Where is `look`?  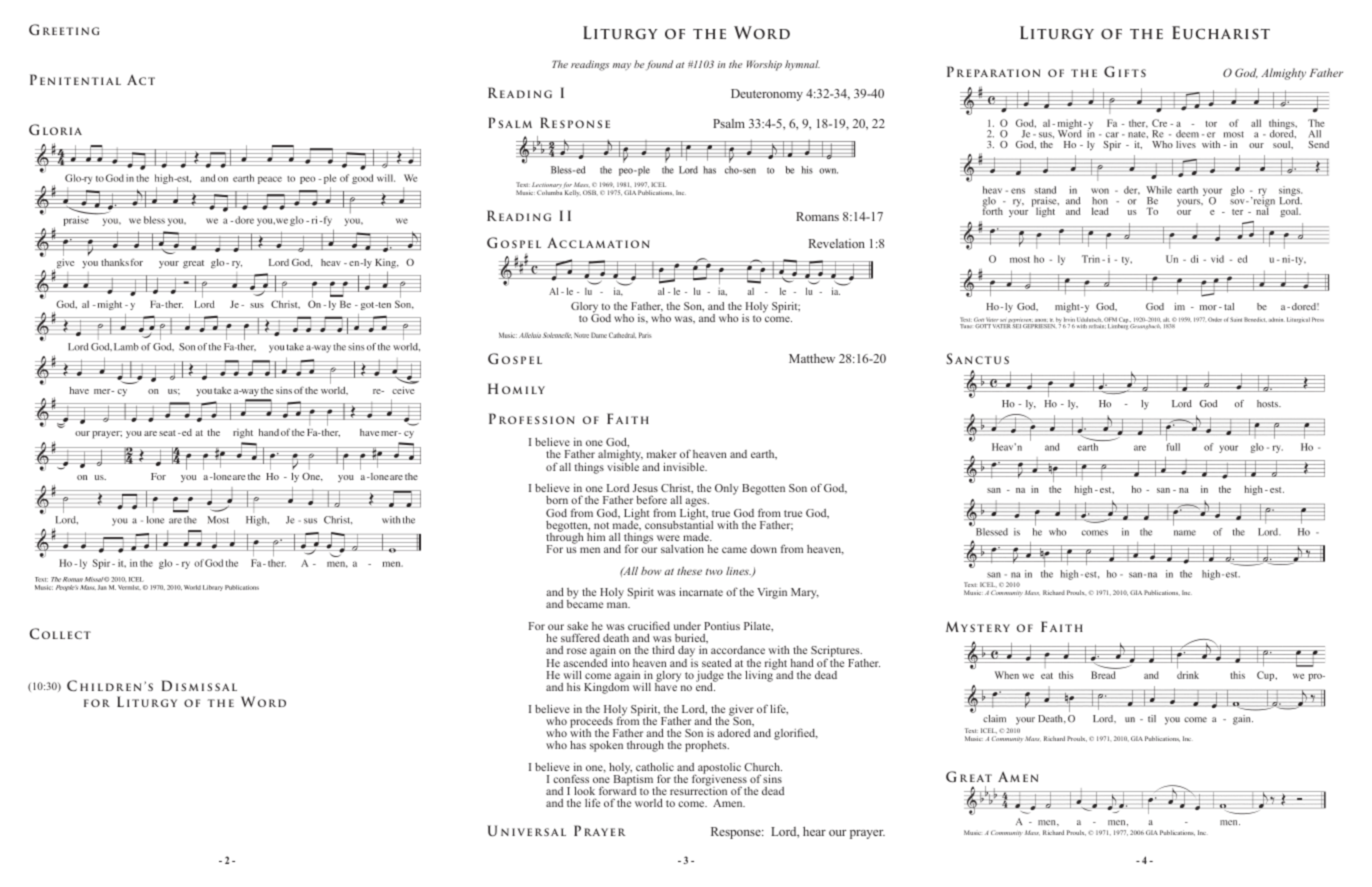 look is located at coordinates (584, 791).
